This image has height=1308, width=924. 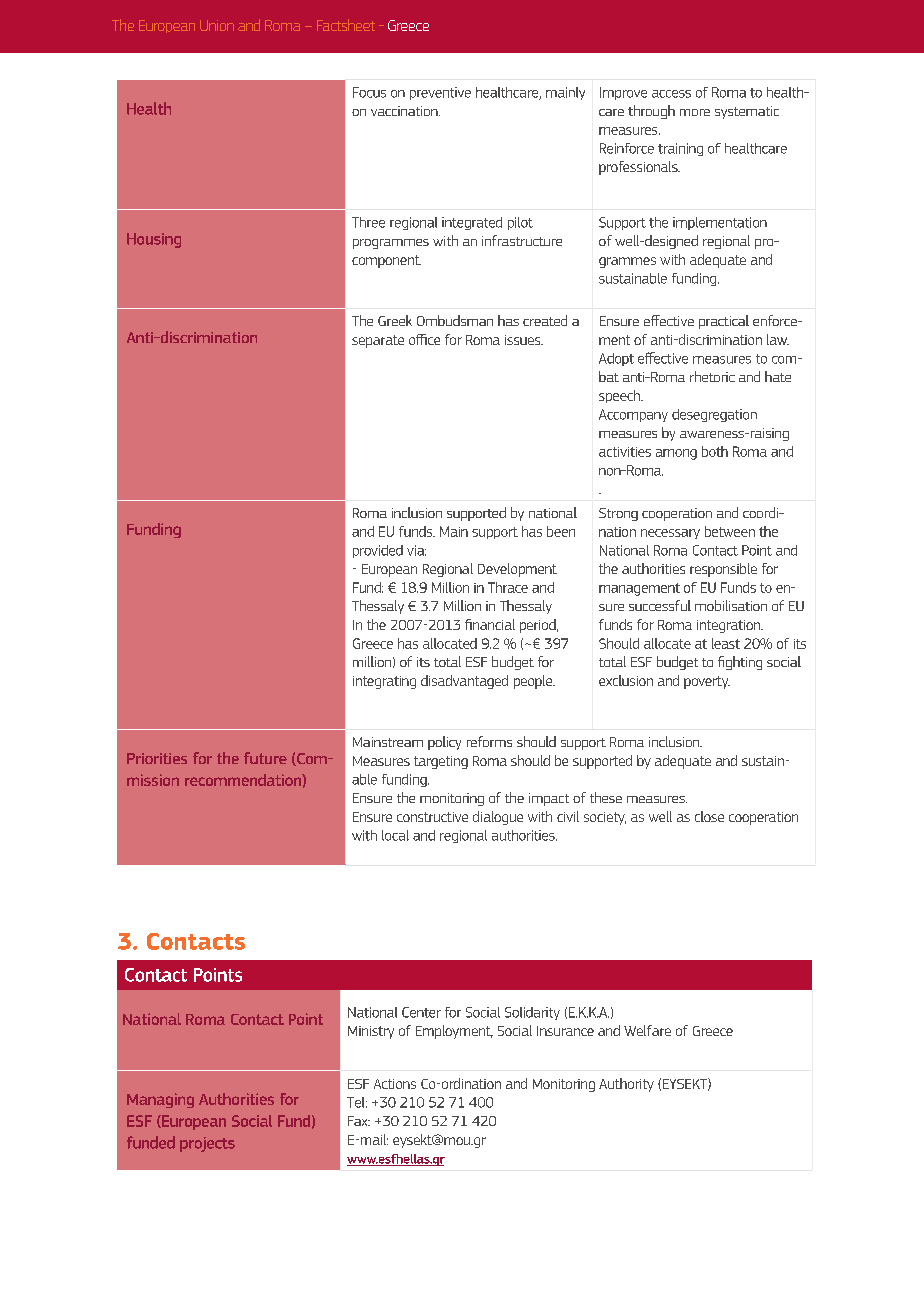 I want to click on Union, so click(x=217, y=25).
